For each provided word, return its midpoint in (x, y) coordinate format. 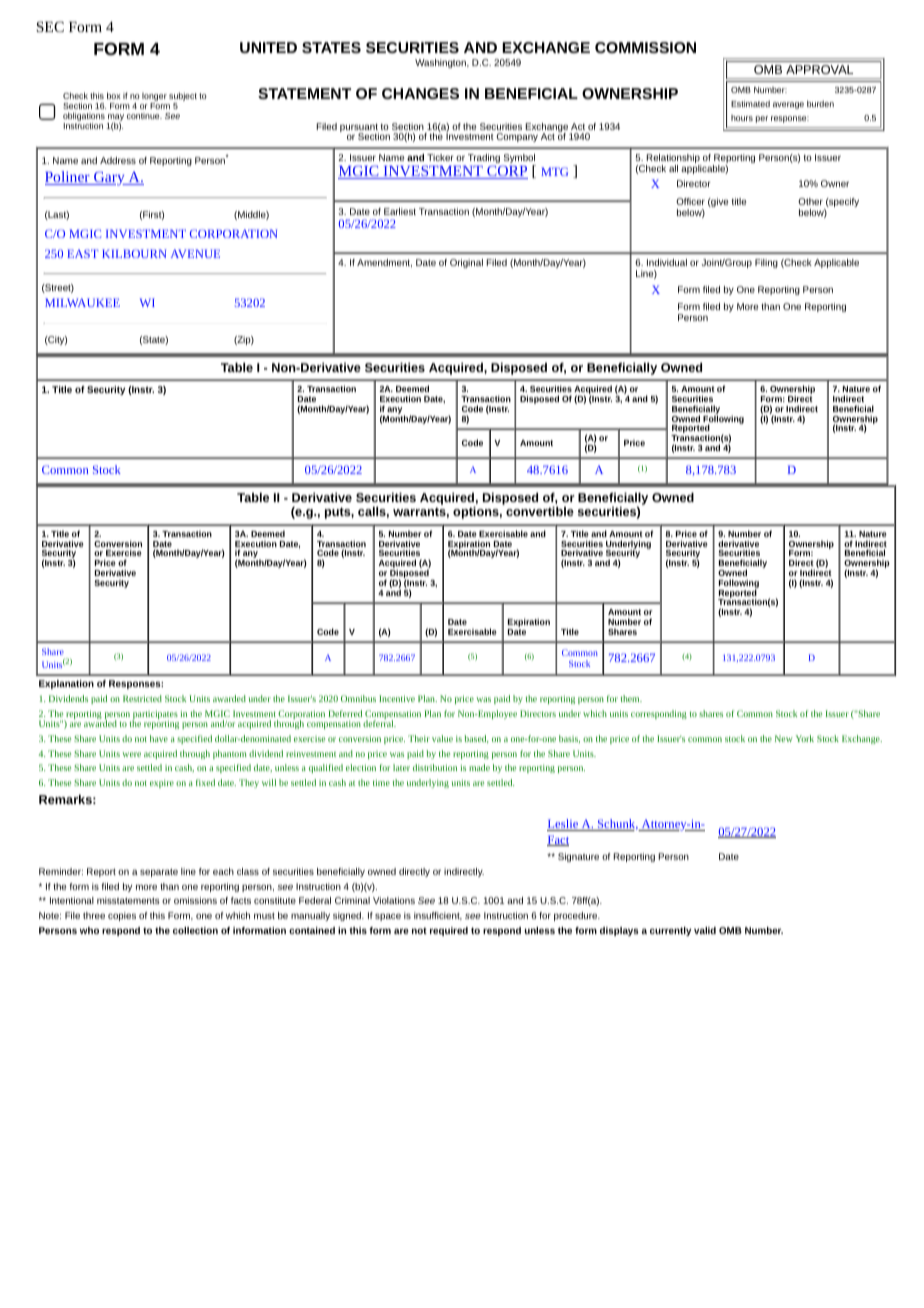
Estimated (750, 103)
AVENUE (195, 253)
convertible (540, 511)
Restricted (142, 698)
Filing (766, 263)
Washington (441, 63)
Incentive (397, 698)
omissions (195, 900)
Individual (667, 262)
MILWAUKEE (82, 302)
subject (183, 98)
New (784, 738)
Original (466, 263)
